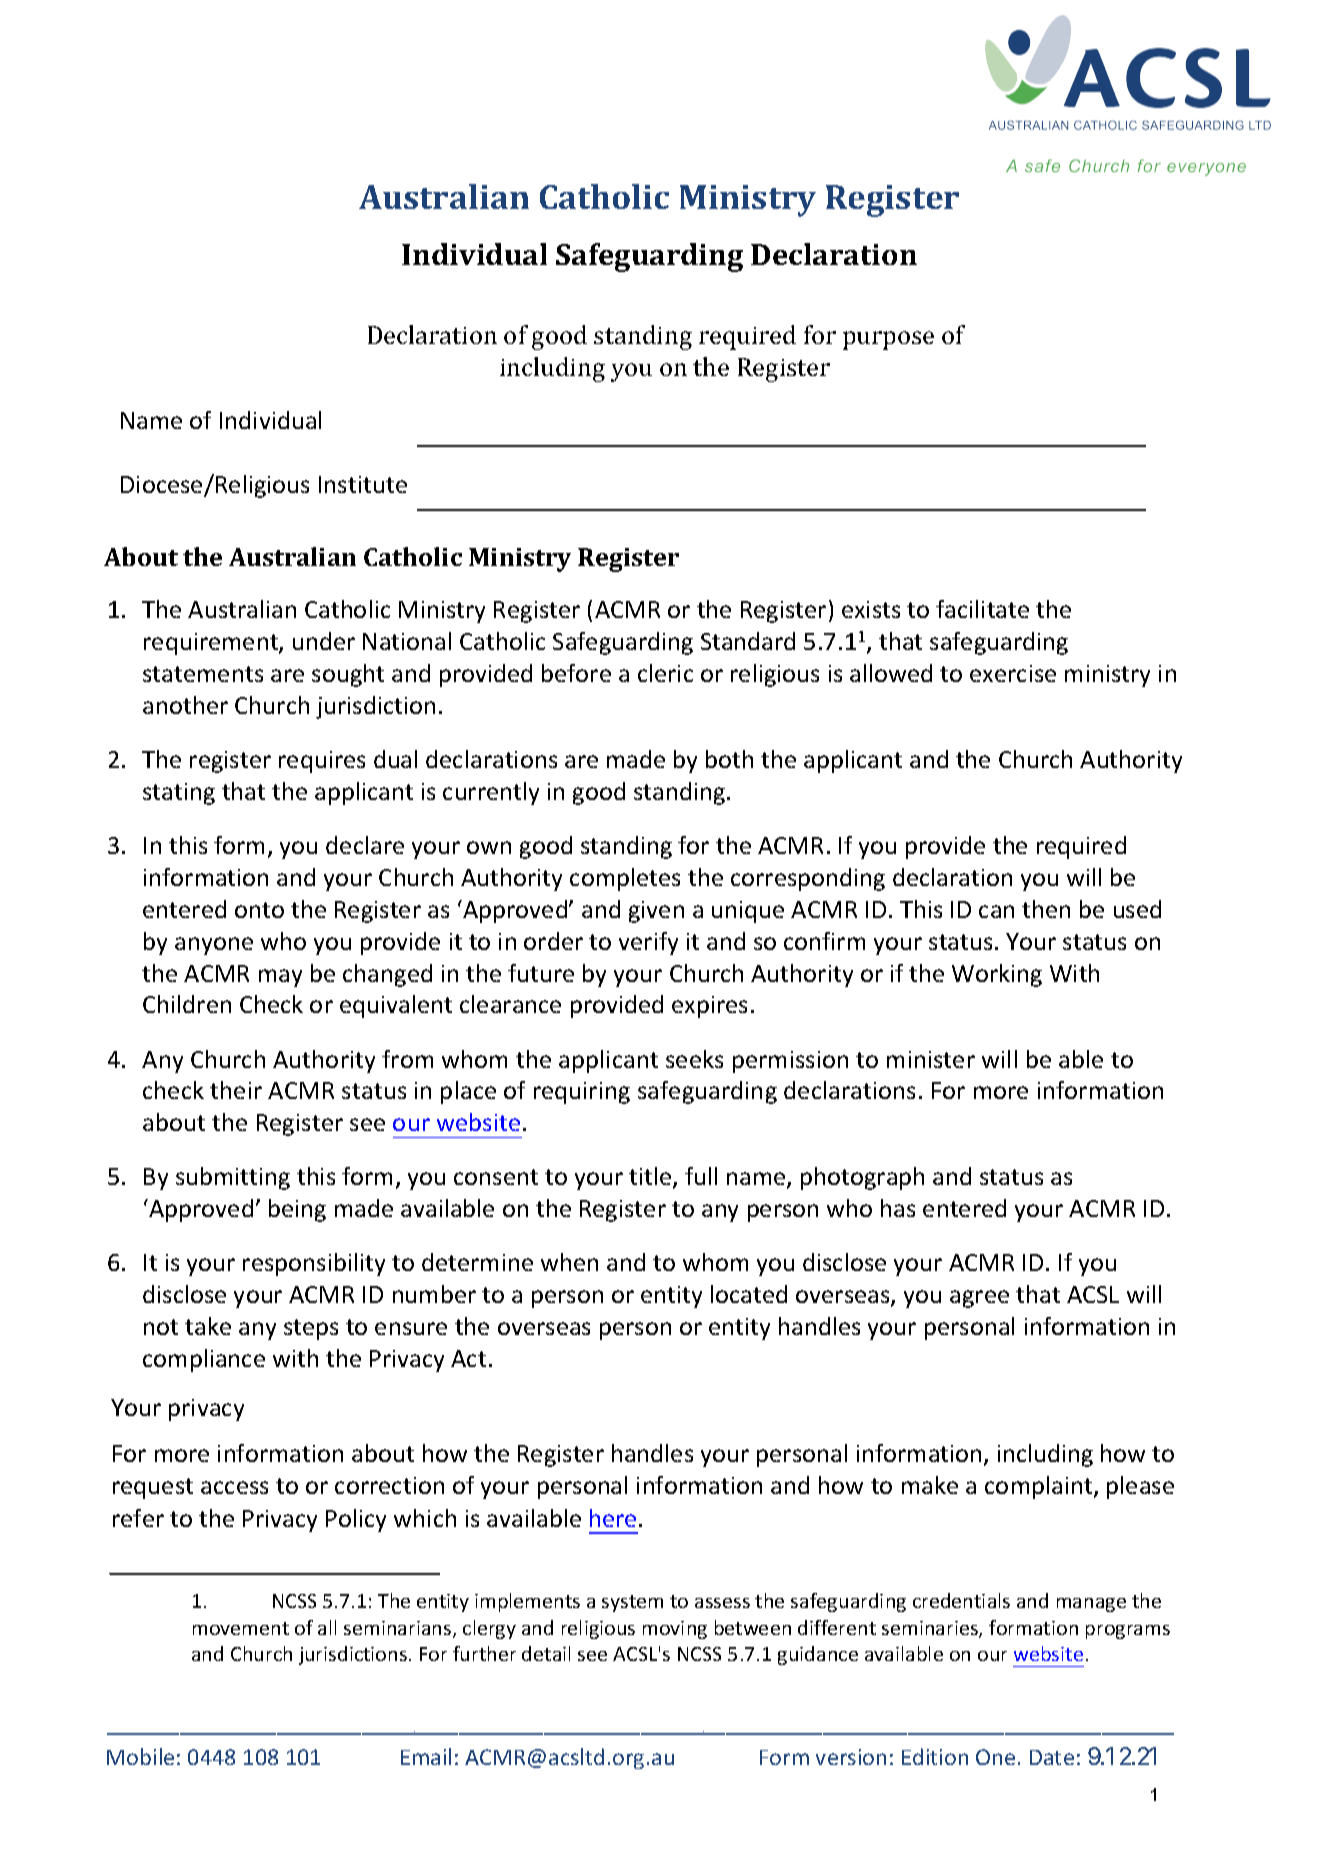 The width and height of the screenshot is (1319, 1865). I want to click on Institute, so click(363, 484).
